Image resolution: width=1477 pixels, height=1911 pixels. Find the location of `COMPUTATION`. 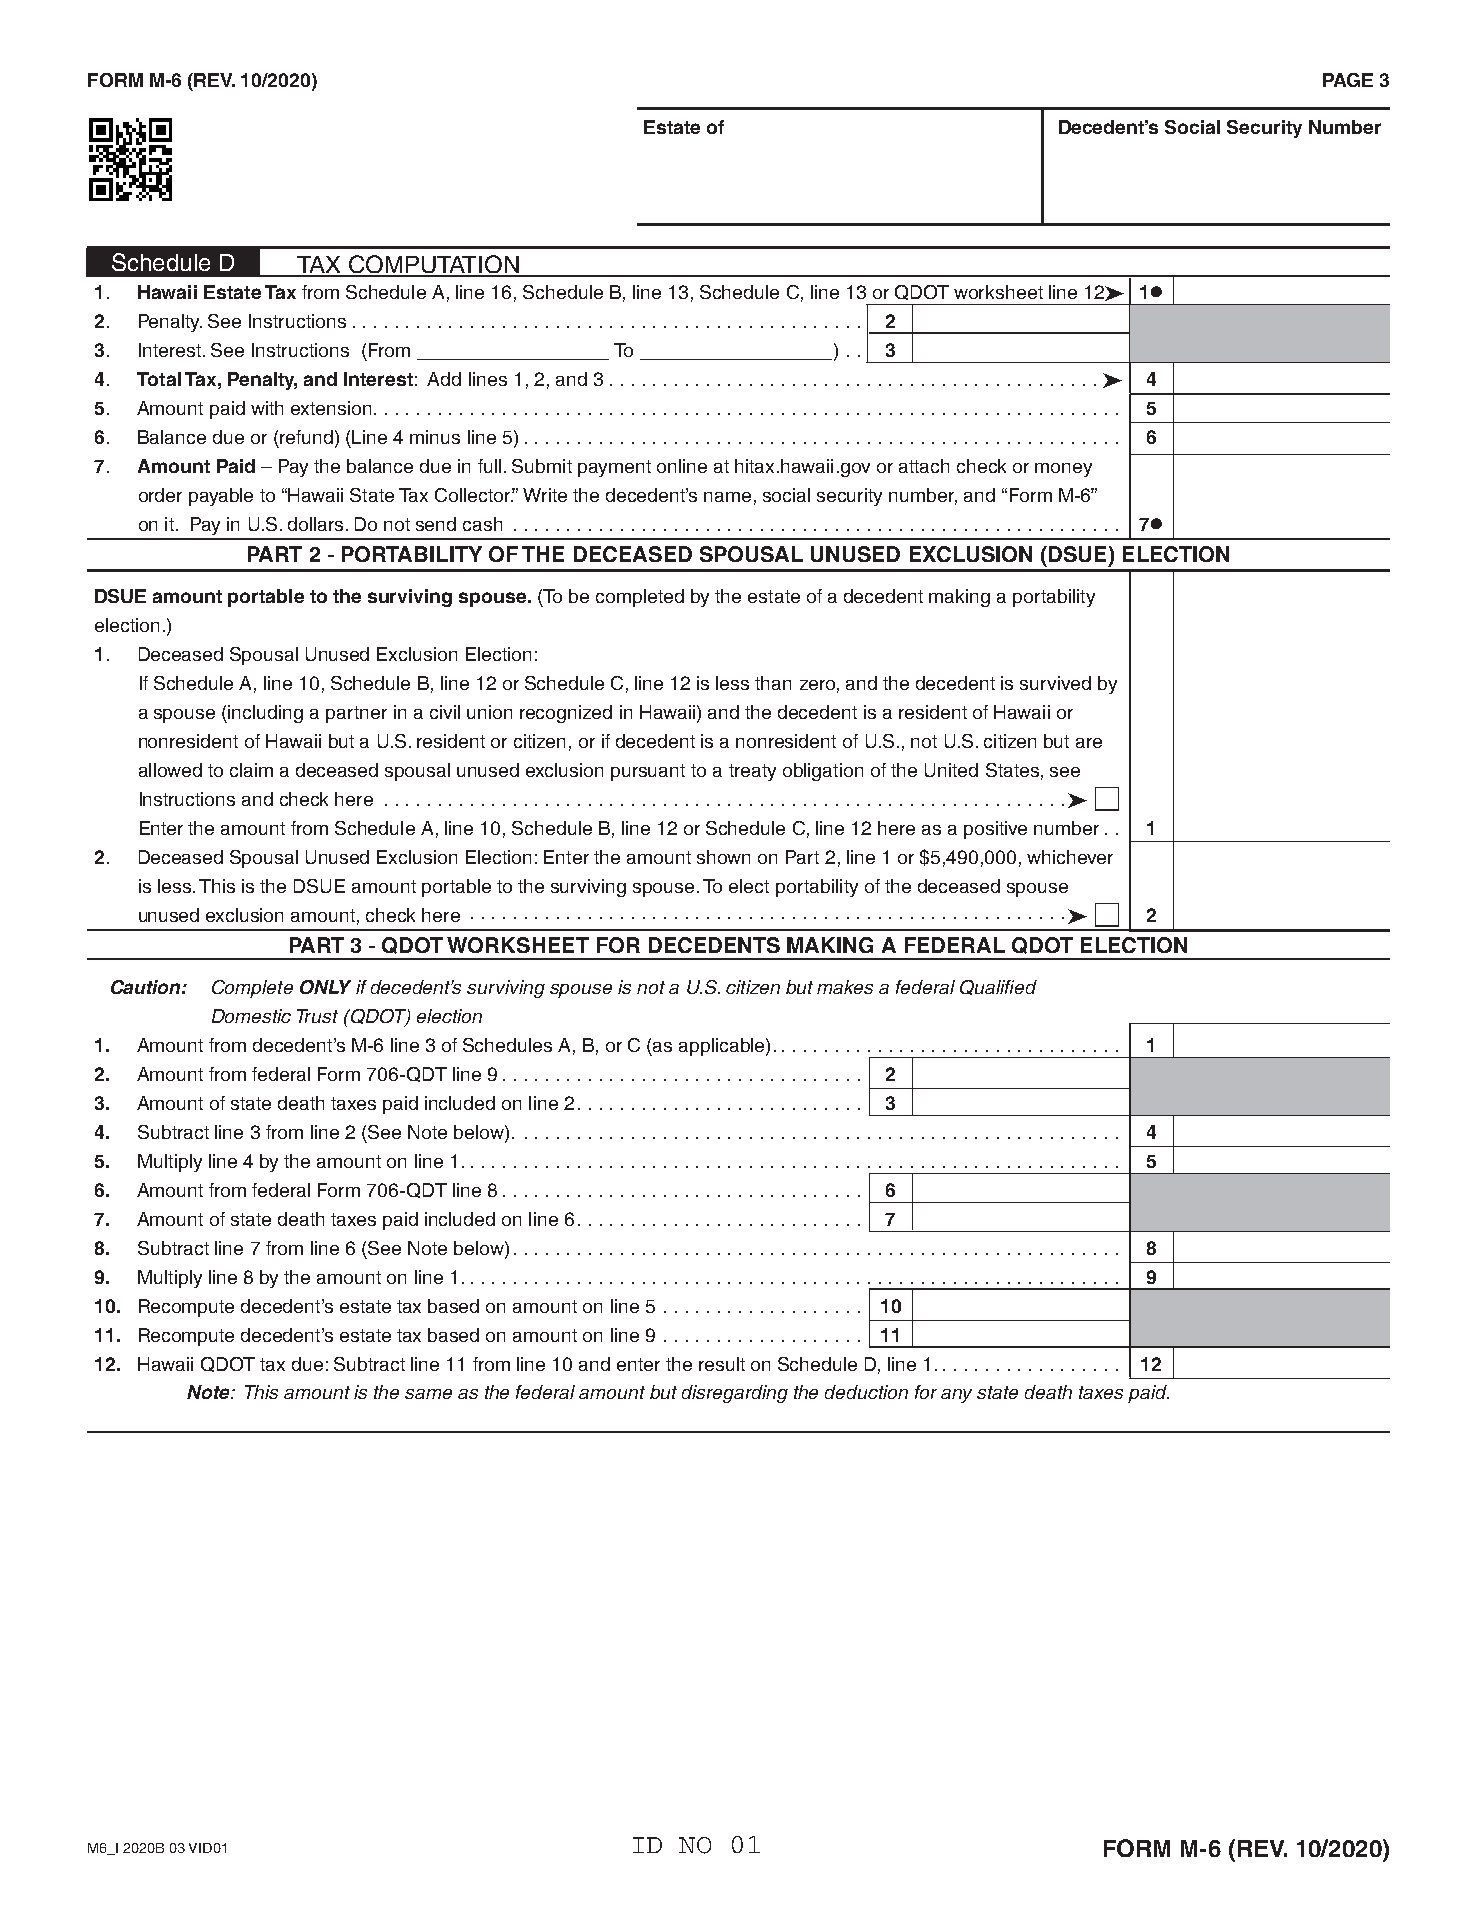

COMPUTATION is located at coordinates (433, 265).
